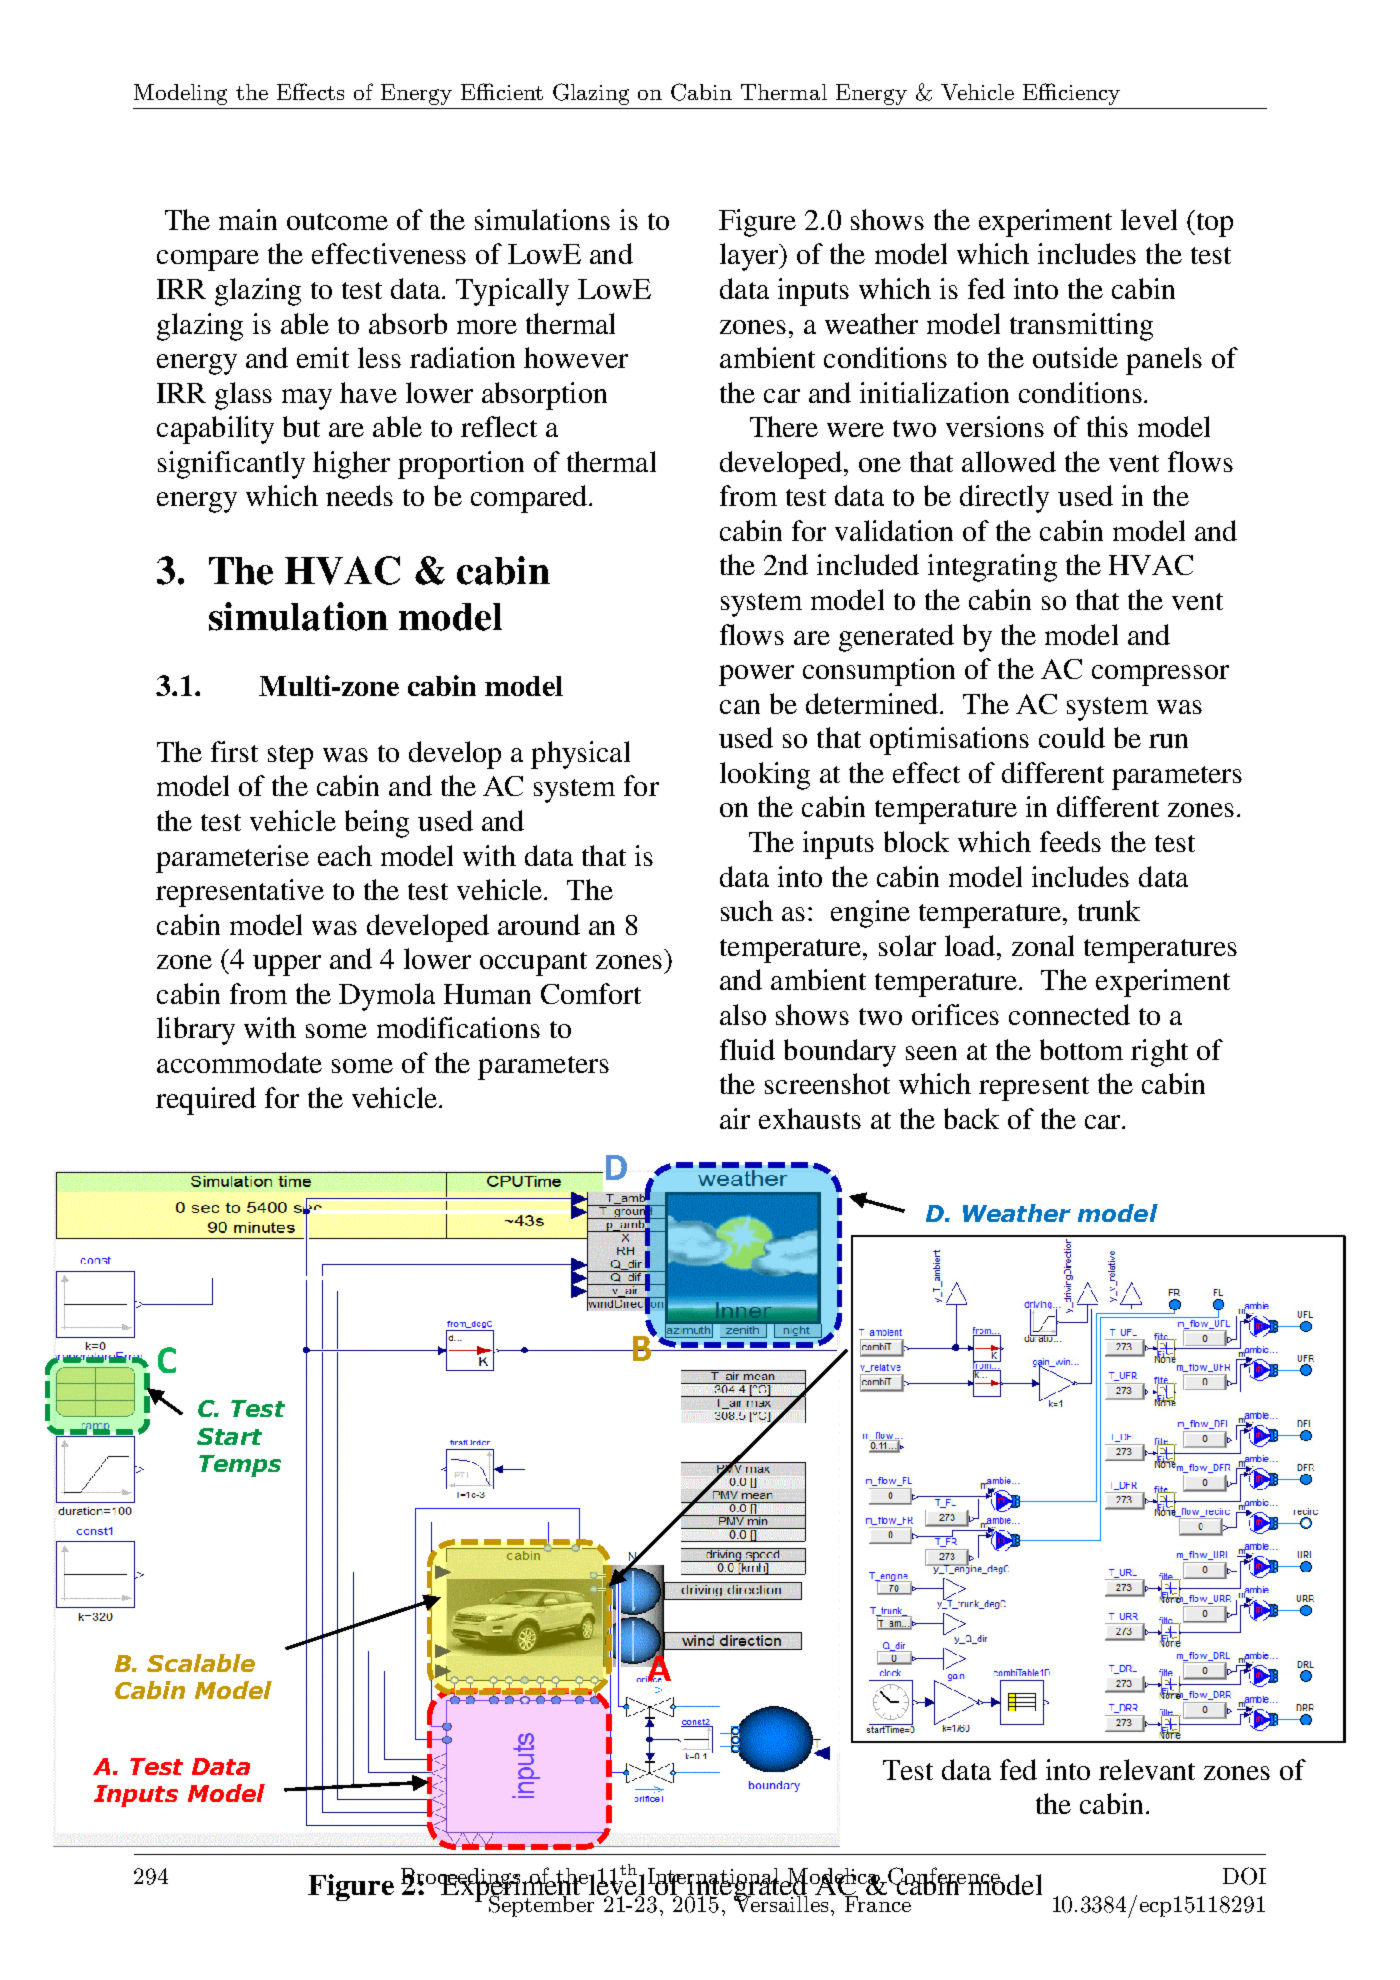 The height and width of the image is (1980, 1400). Describe the element at coordinates (747, 1049) in the image. I see `fluid` at that location.
